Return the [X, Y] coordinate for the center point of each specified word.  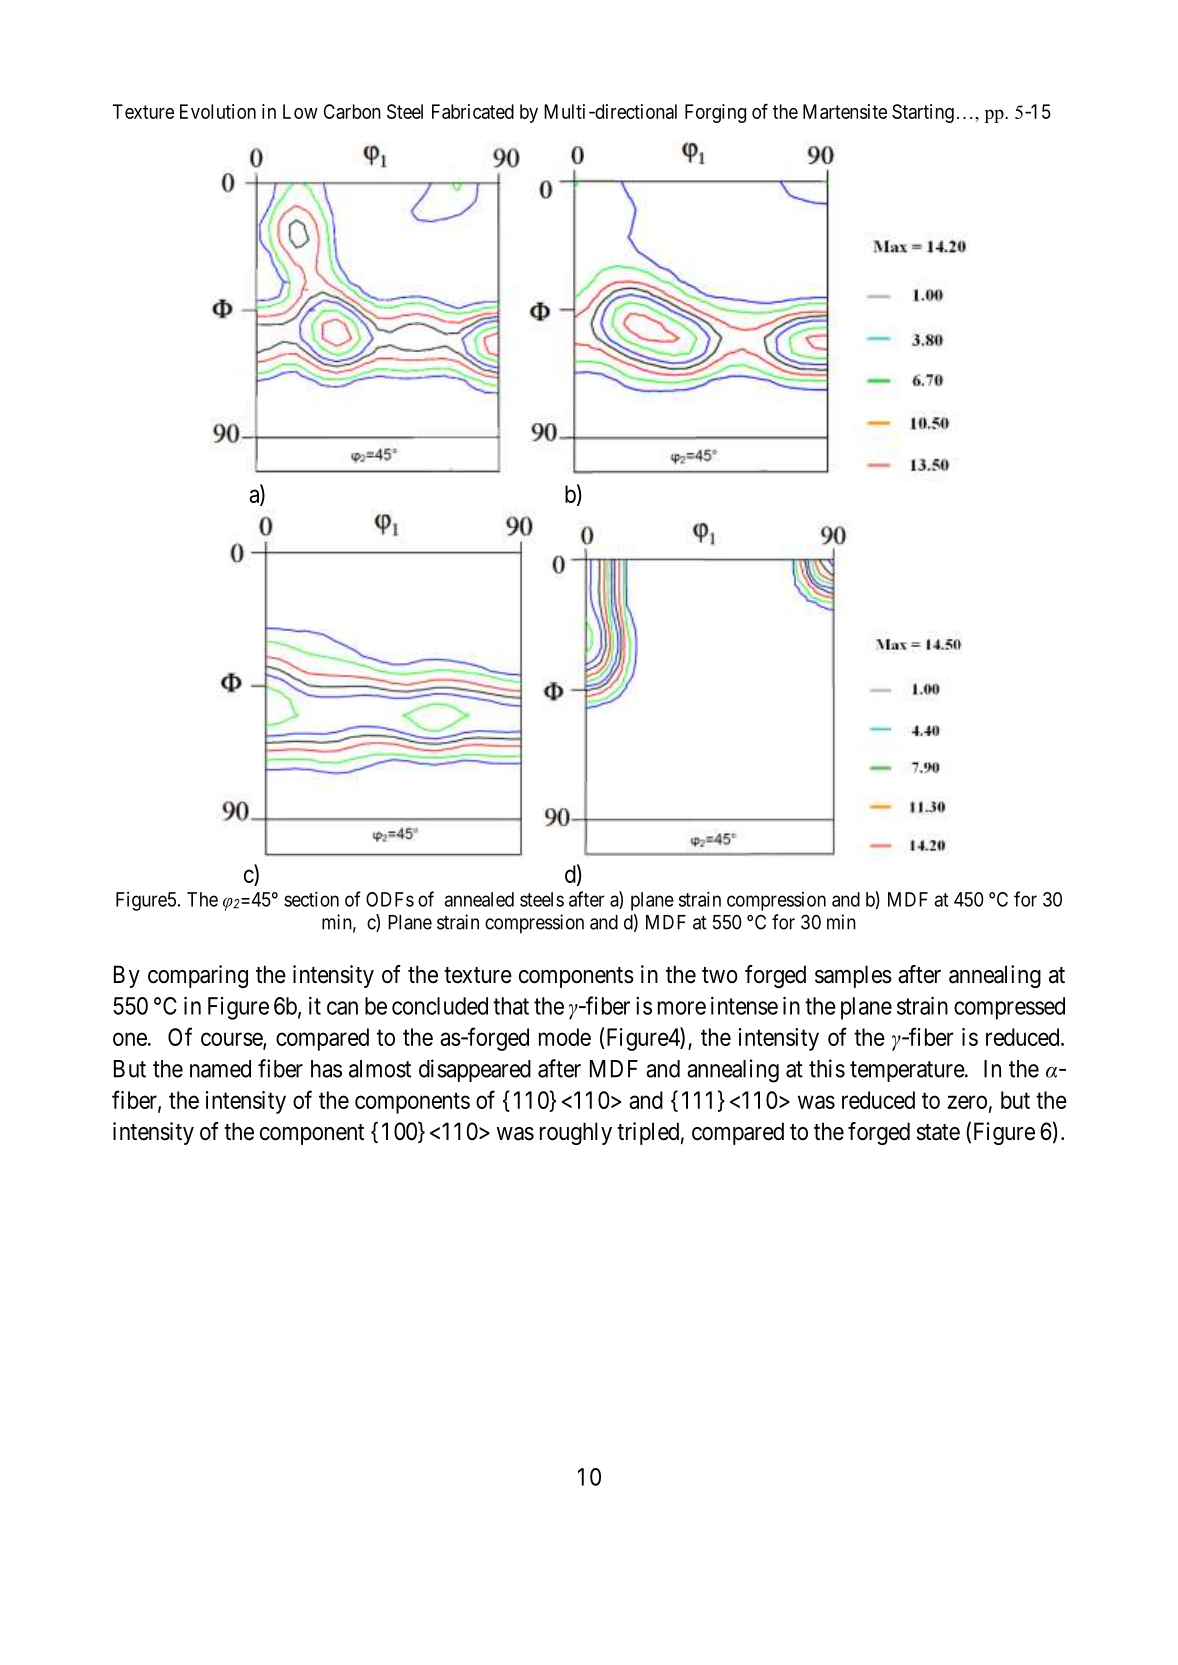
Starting [923, 113]
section [311, 899]
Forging [715, 113]
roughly [576, 1133]
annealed [479, 899]
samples [853, 976]
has [326, 1069]
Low [300, 111]
